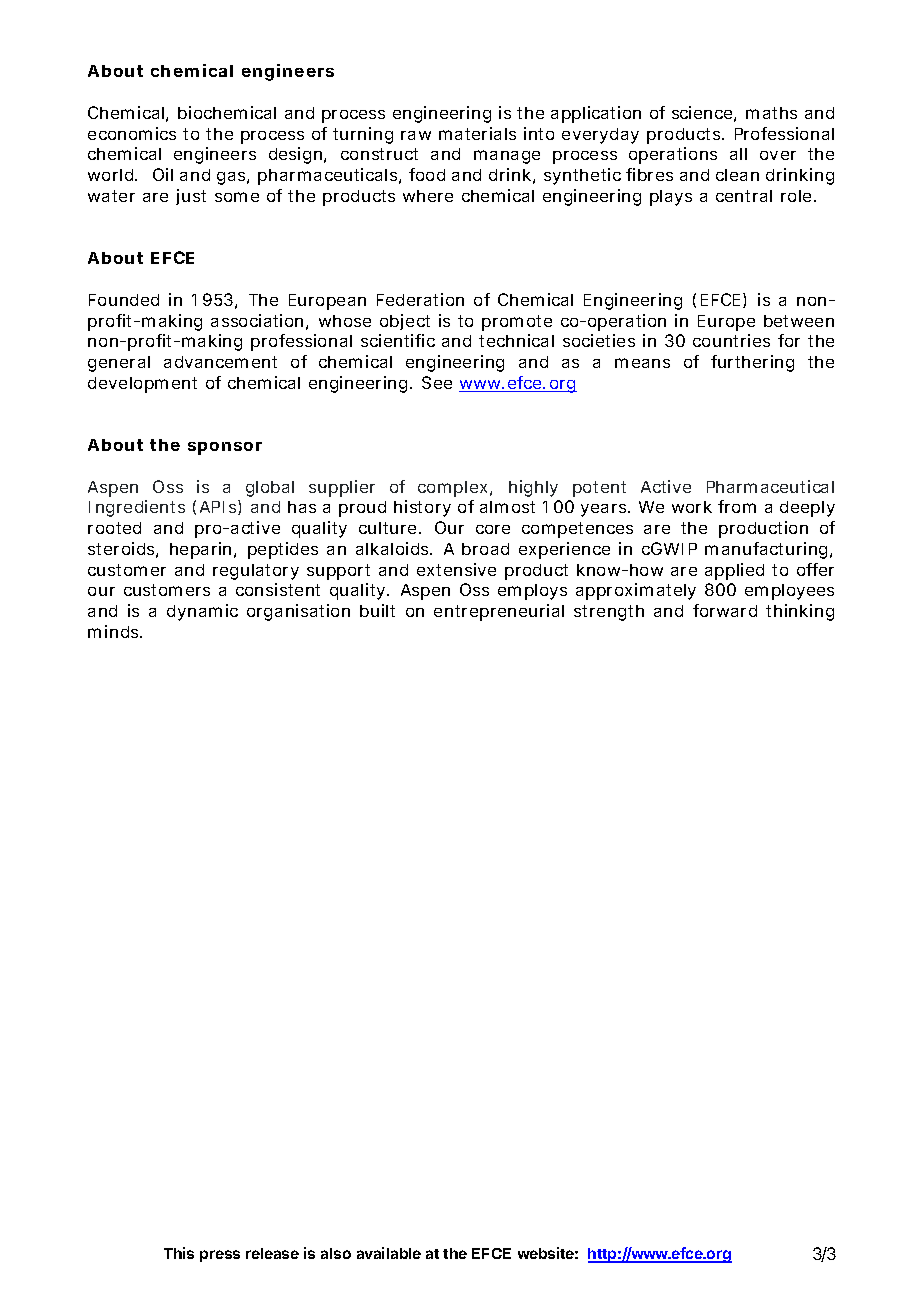 This image has height=1308, width=924. What do you see at coordinates (725, 610) in the image?
I see `forward` at bounding box center [725, 610].
